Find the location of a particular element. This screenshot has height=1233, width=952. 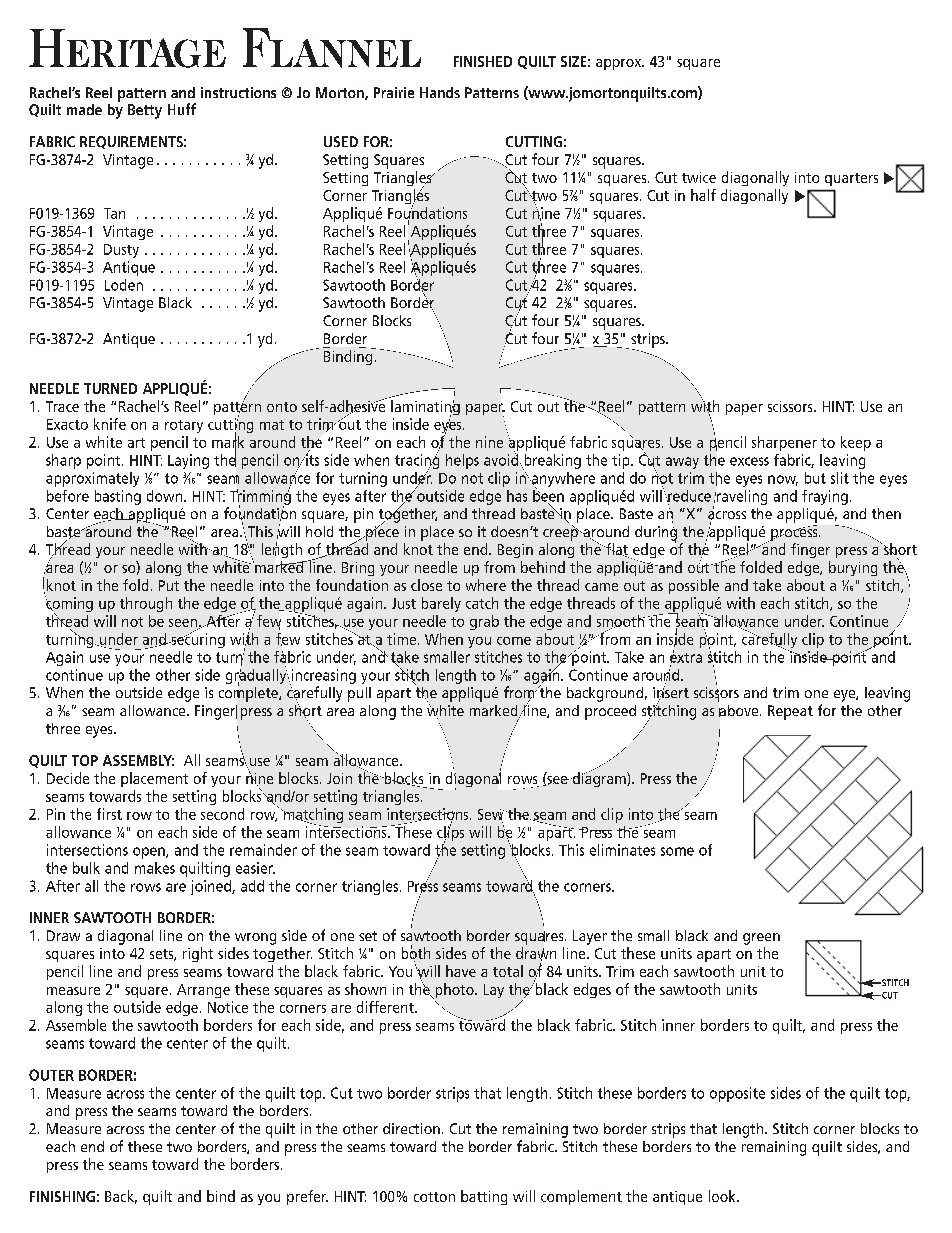

Betty is located at coordinates (145, 111).
